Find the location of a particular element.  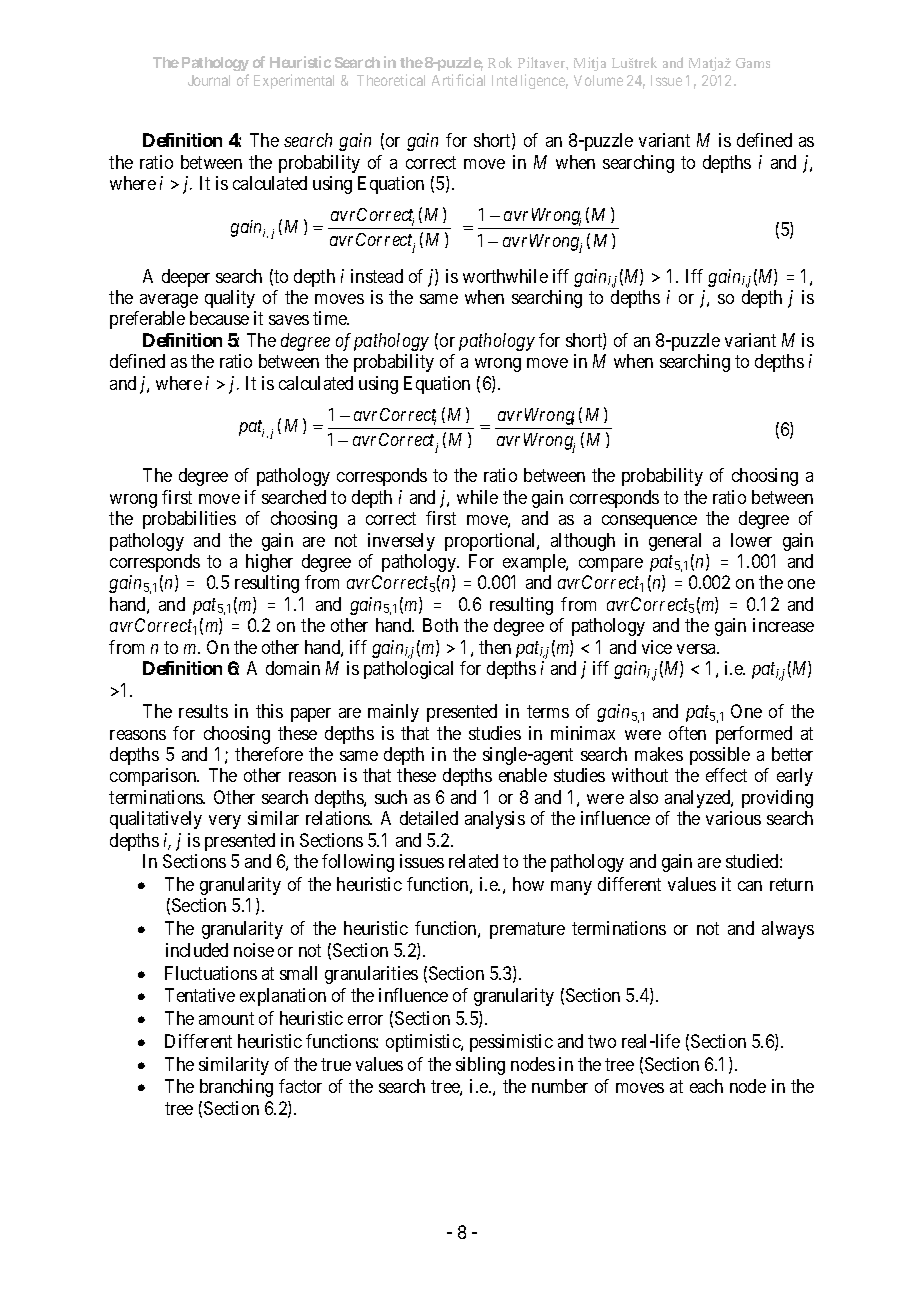

Gams is located at coordinates (753, 63).
